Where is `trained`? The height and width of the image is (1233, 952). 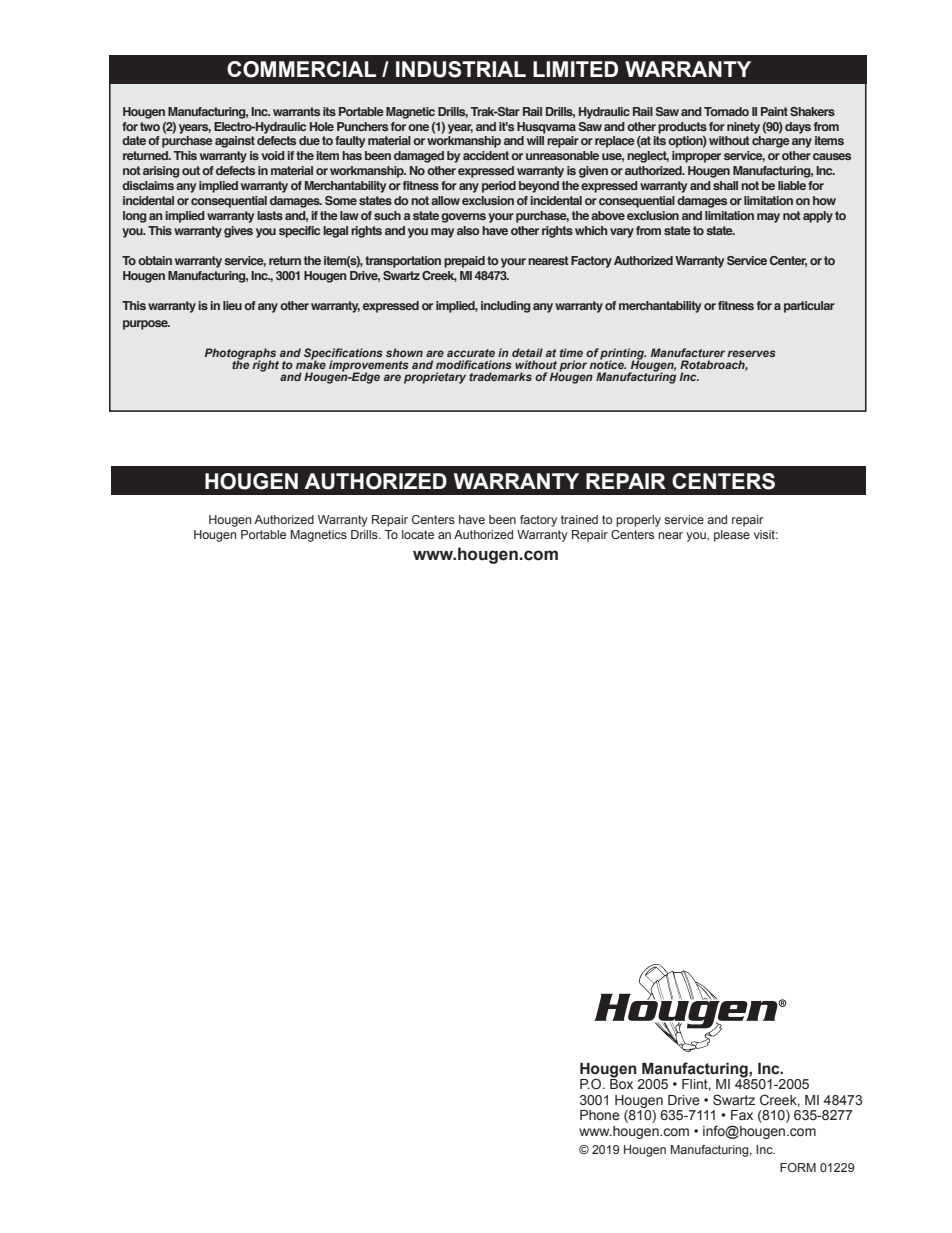 trained is located at coordinates (579, 519).
